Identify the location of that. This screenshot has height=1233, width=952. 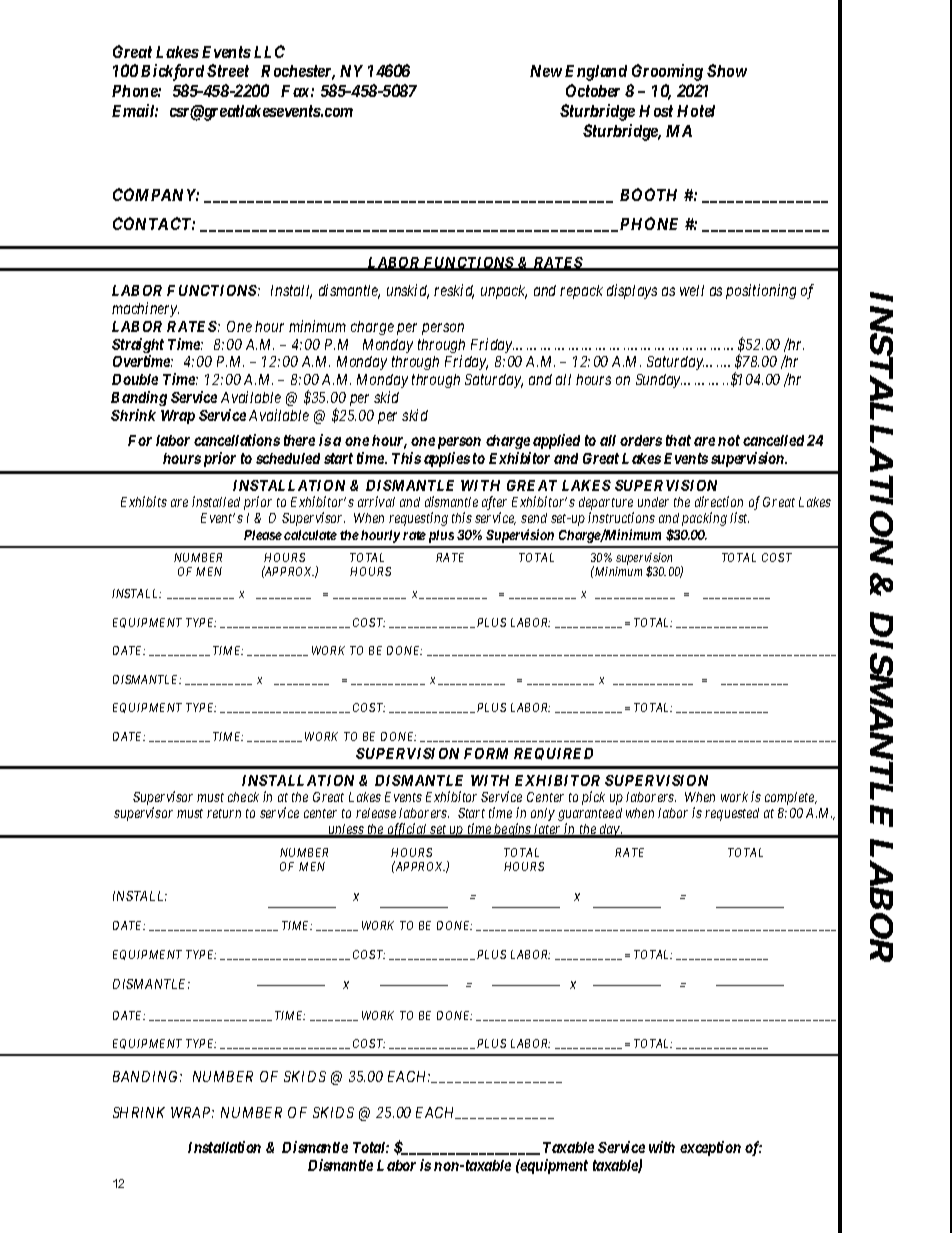
(678, 440).
